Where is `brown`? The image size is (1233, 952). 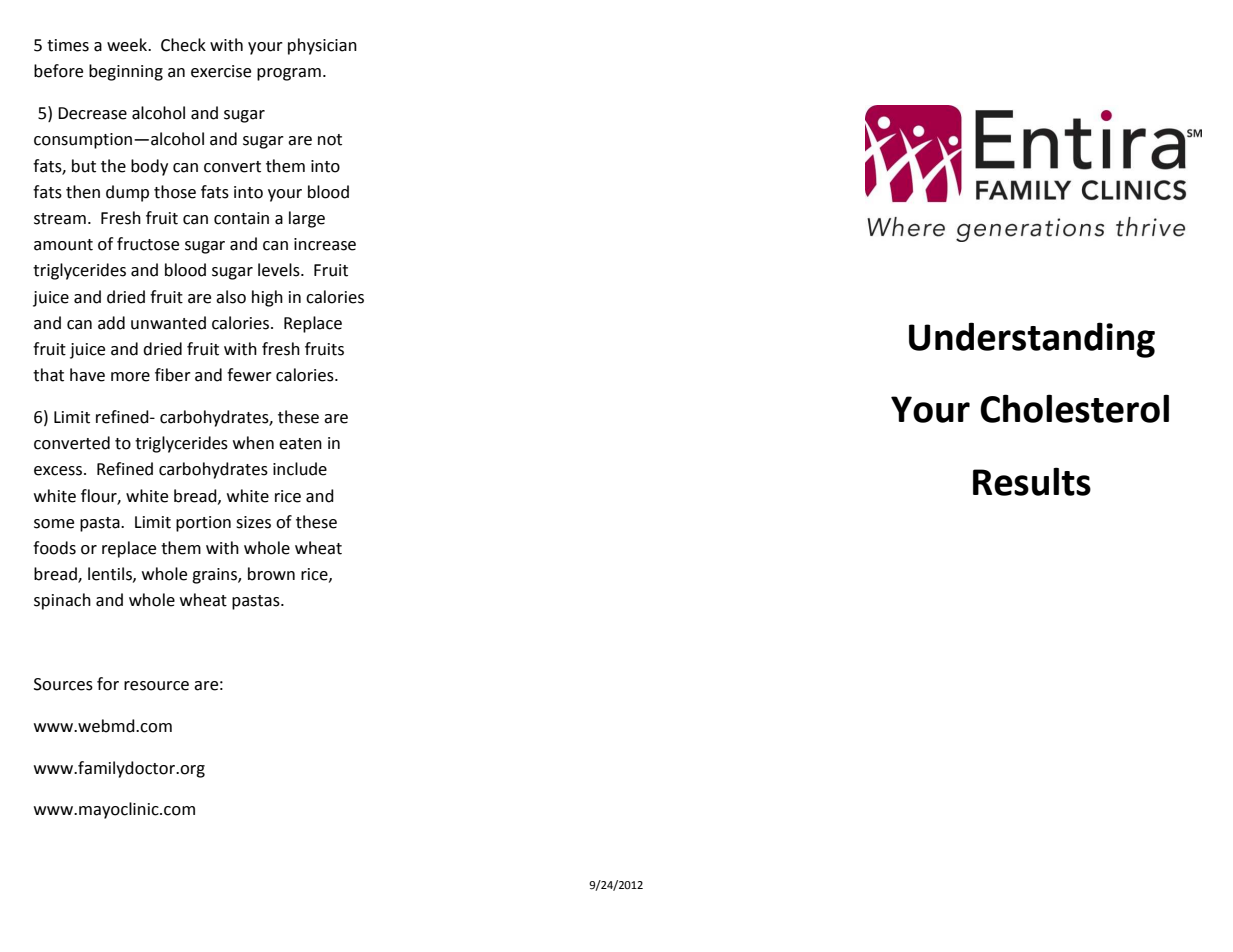
brown is located at coordinates (271, 574).
